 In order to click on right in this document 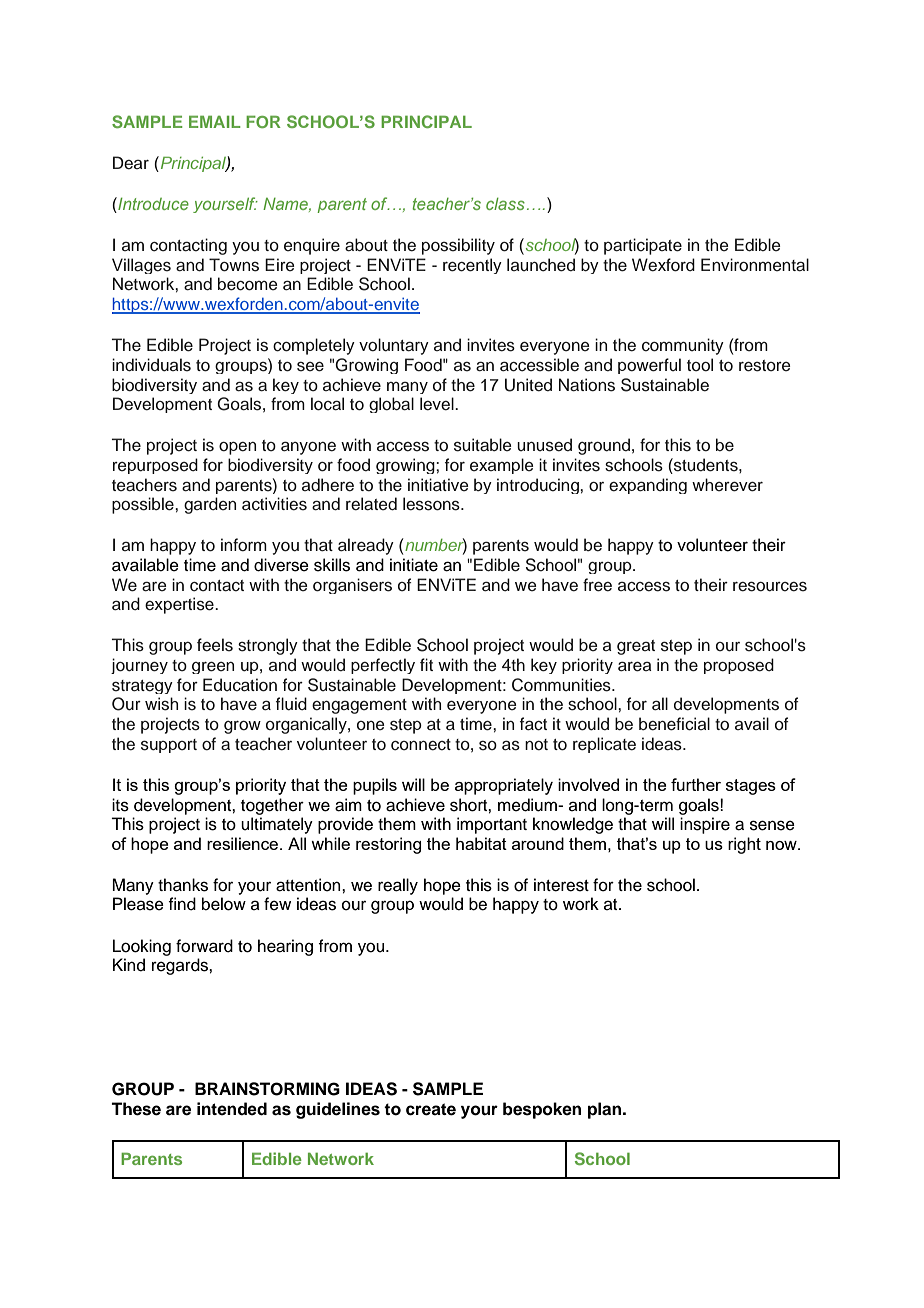, I will do `click(744, 845)`.
